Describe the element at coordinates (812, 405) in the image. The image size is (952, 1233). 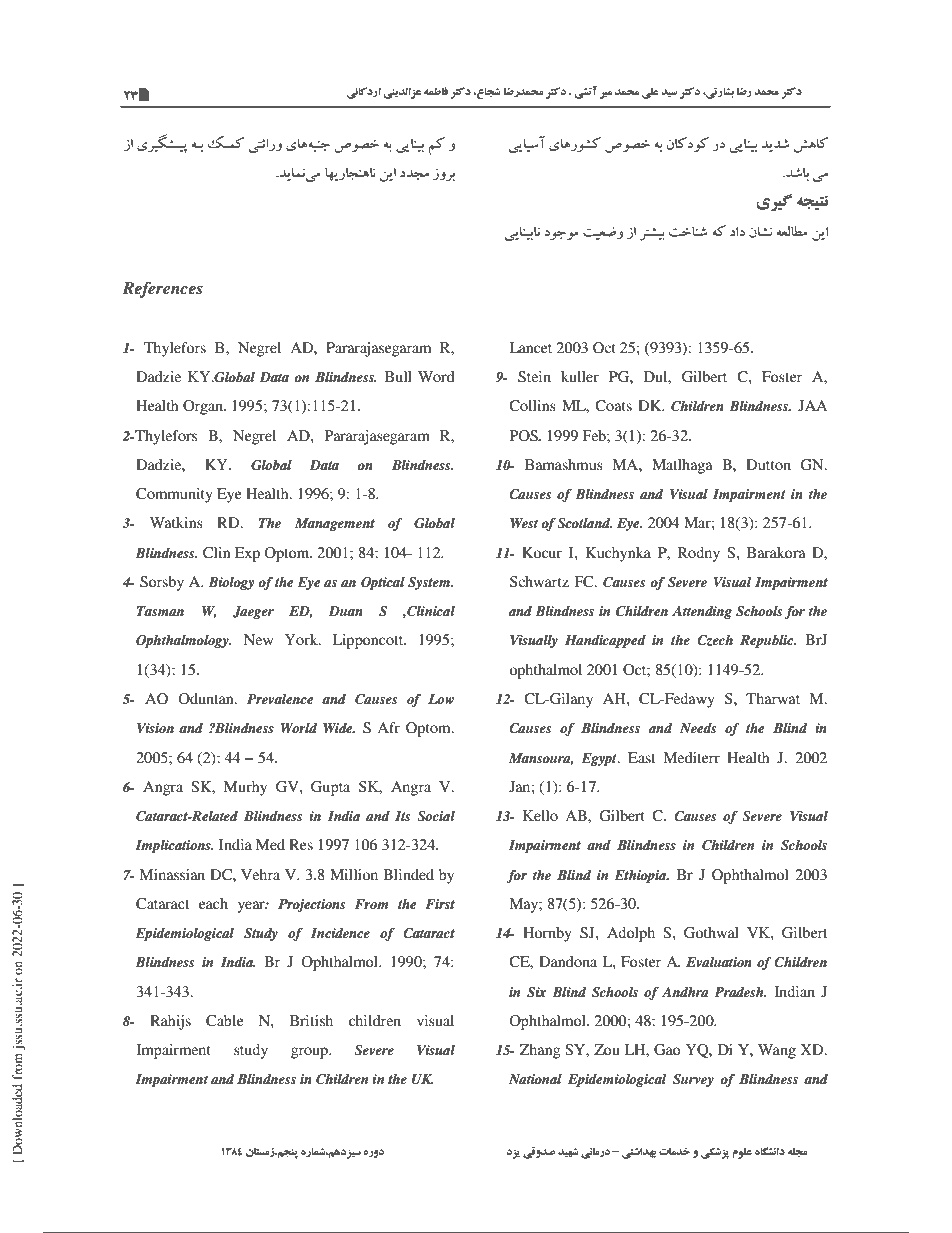
I see `JAA` at that location.
